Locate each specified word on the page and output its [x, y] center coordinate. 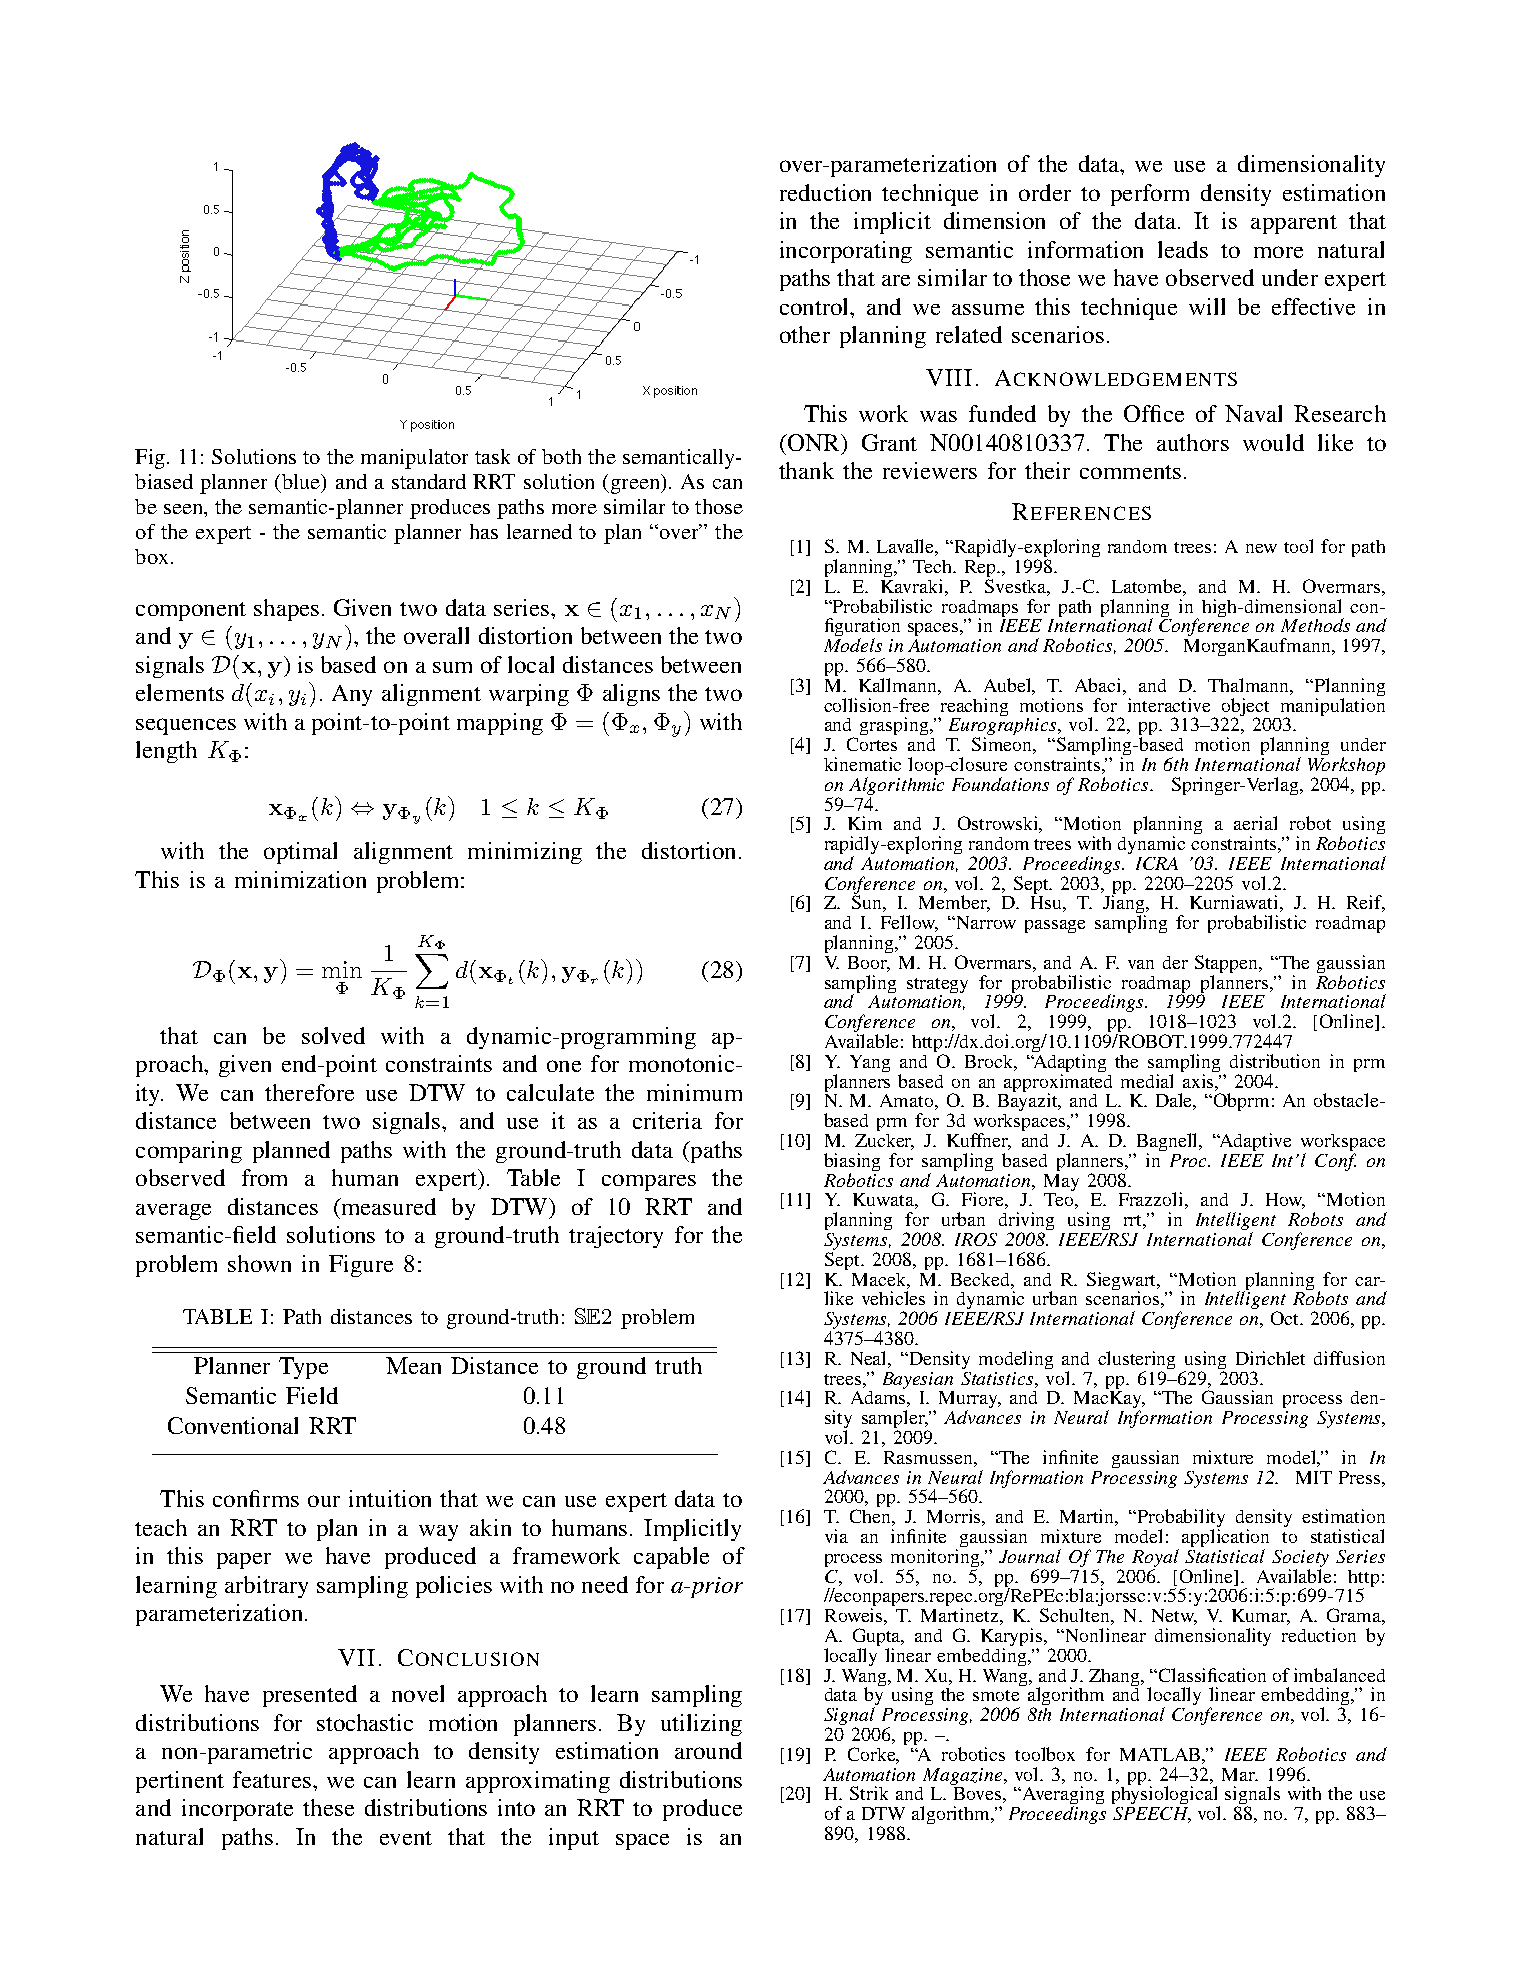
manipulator [414, 459]
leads [1183, 249]
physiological [1166, 1795]
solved [333, 1035]
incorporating [846, 252]
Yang [870, 1063]
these [328, 1807]
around [708, 1750]
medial [1147, 1081]
